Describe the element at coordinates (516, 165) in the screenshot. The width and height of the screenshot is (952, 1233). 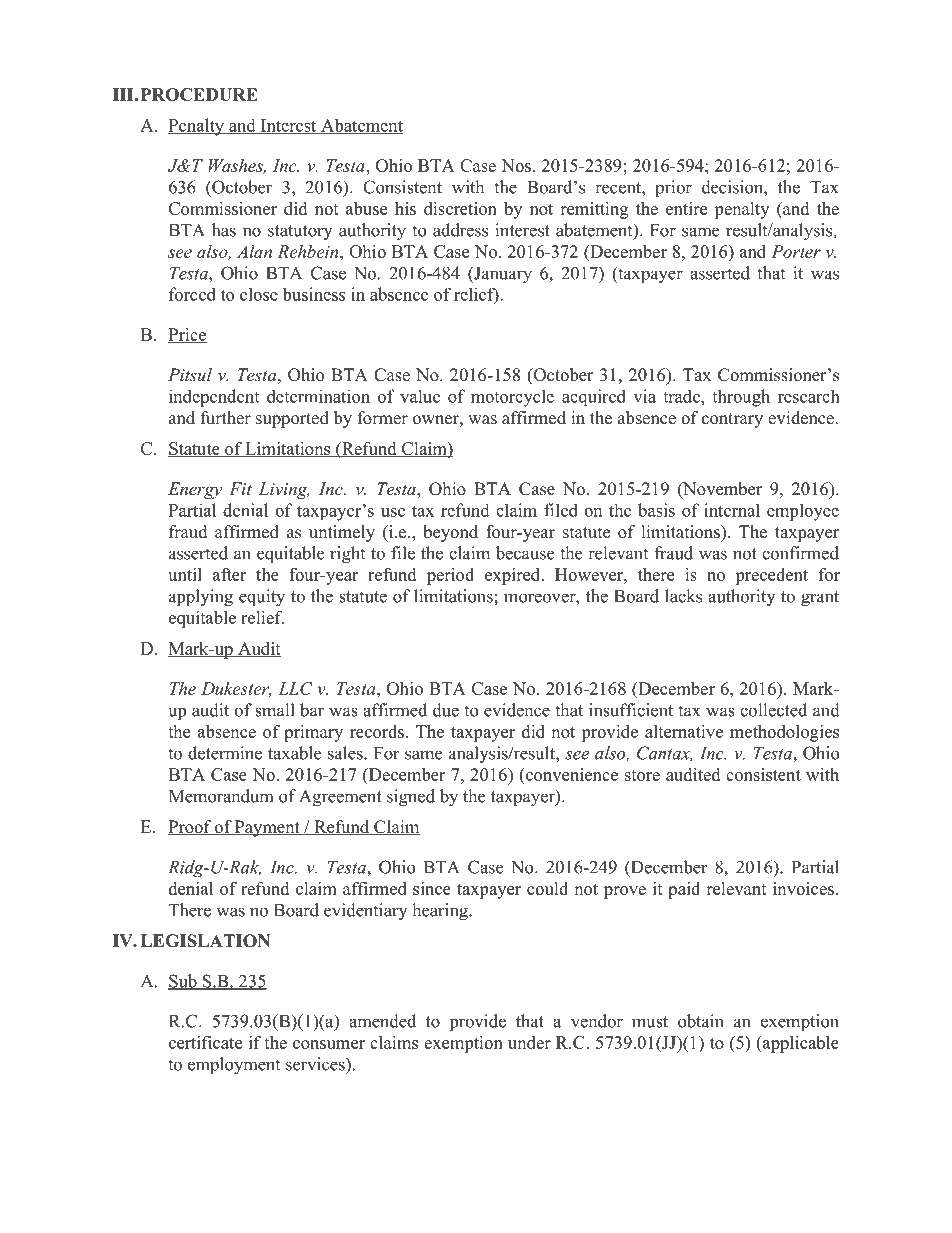
I see `Nos` at that location.
